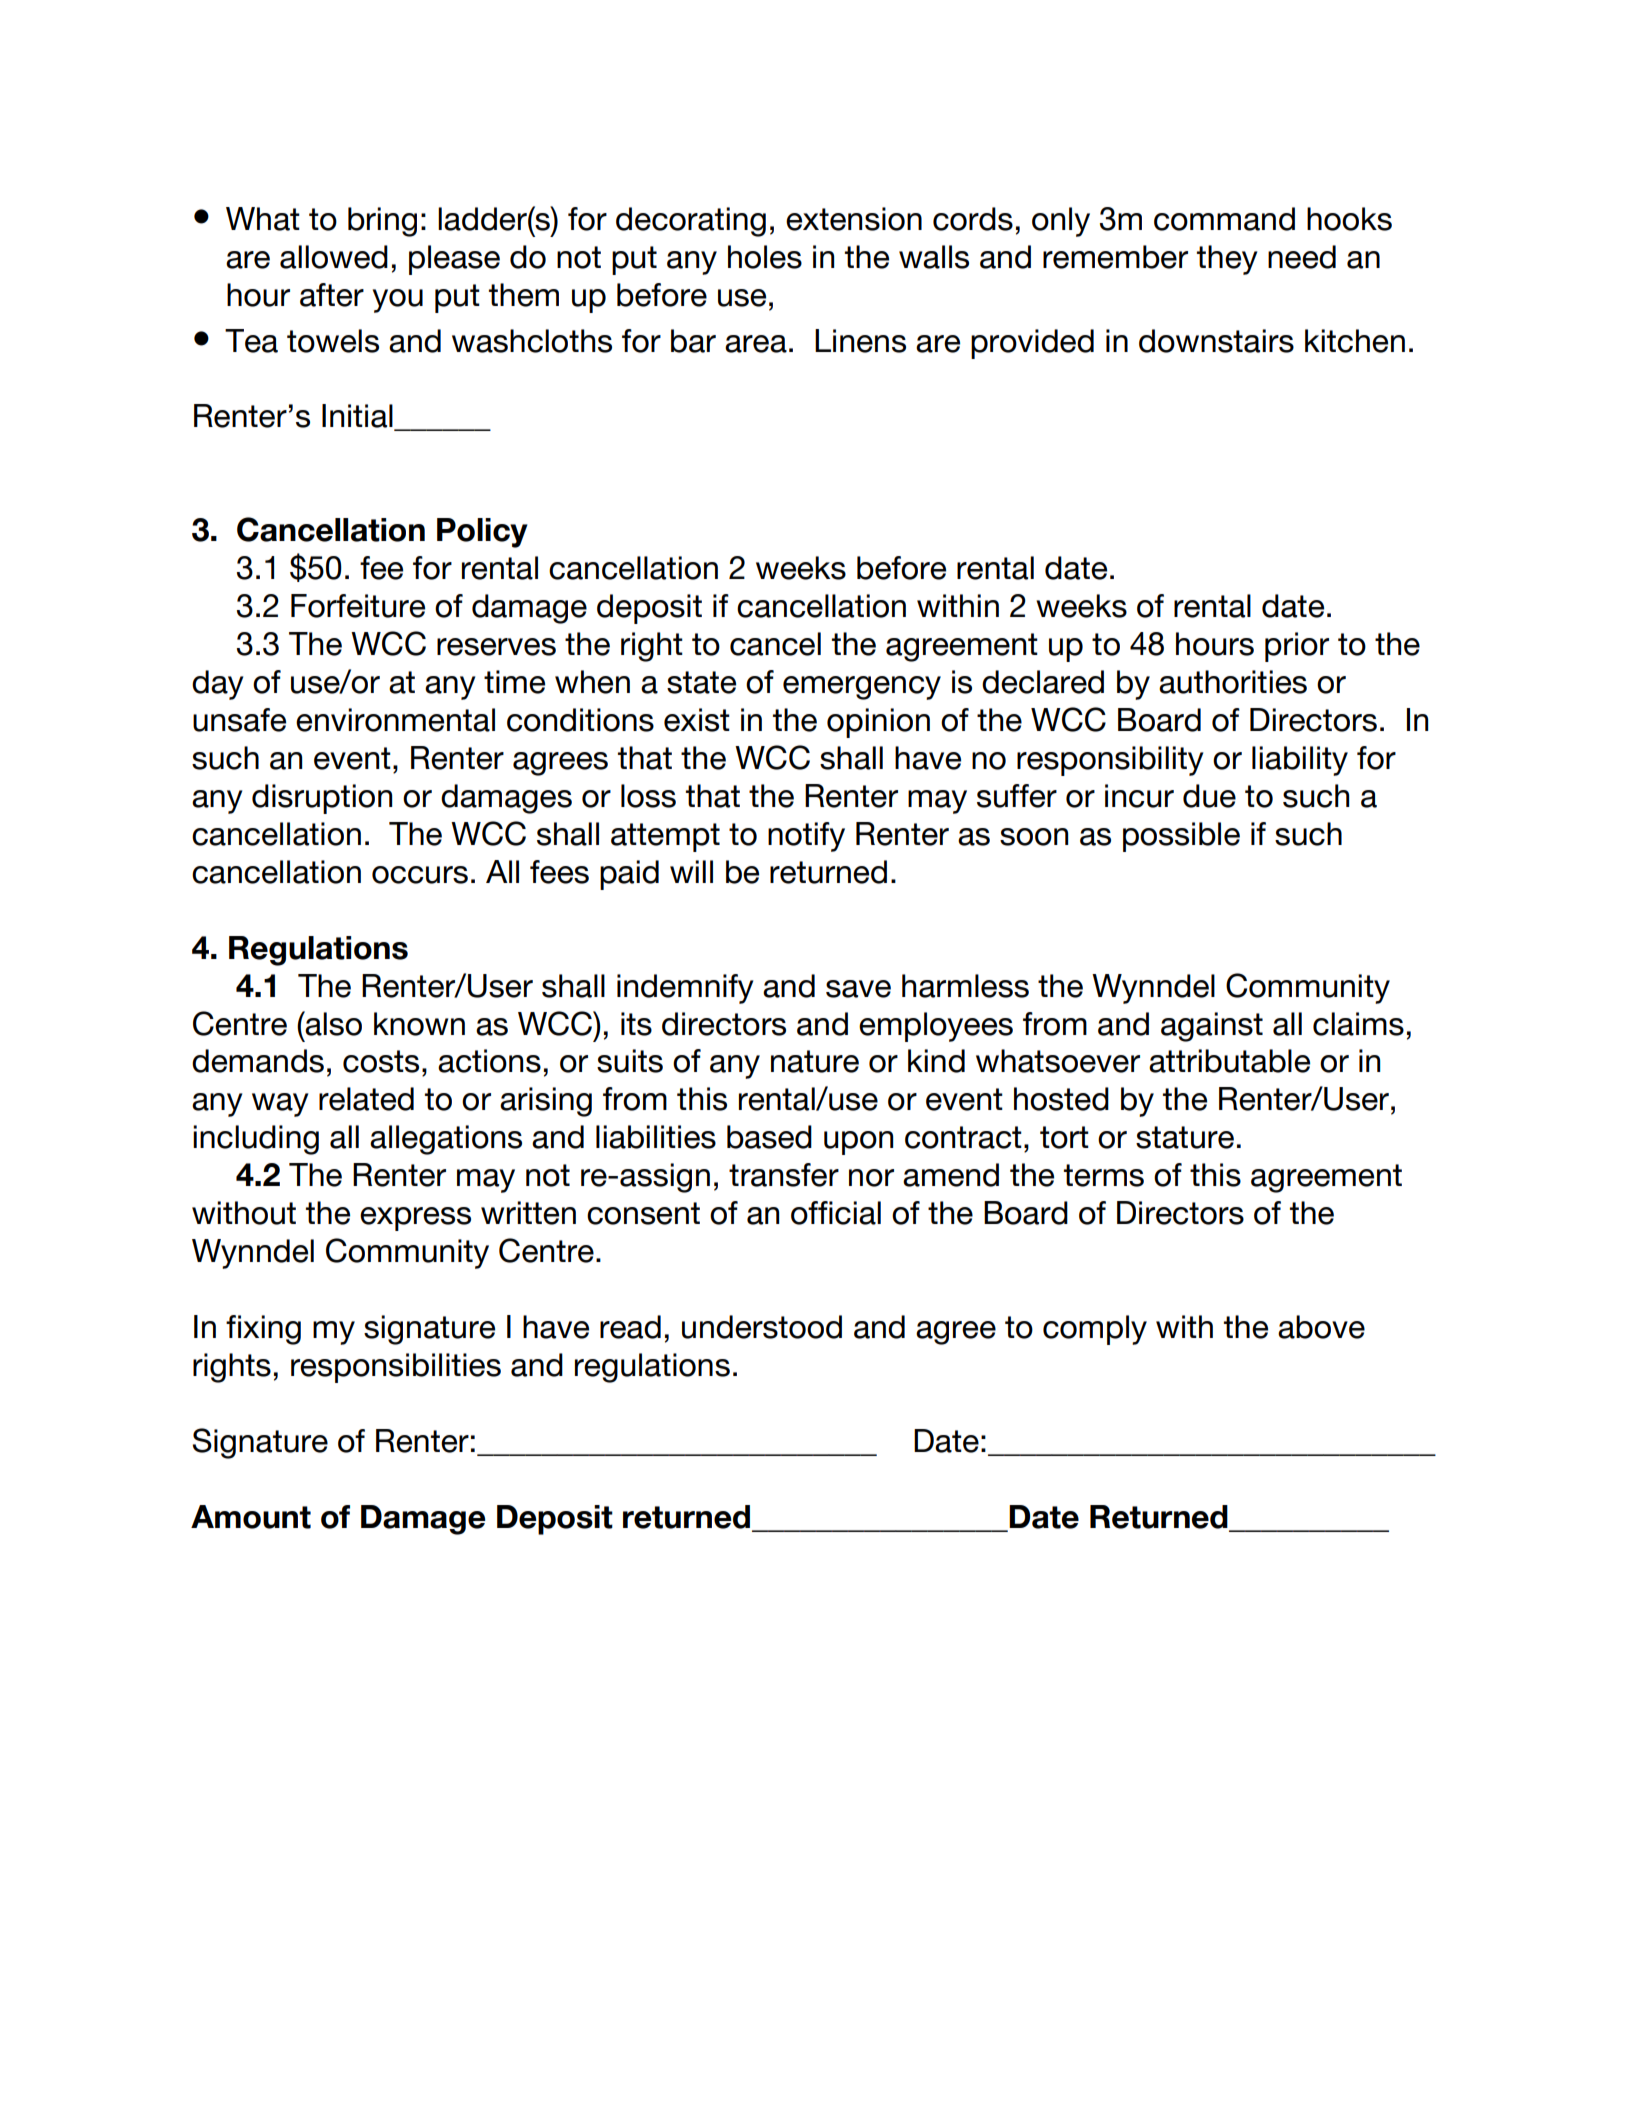  What do you see at coordinates (762, 1327) in the image?
I see `understood` at bounding box center [762, 1327].
